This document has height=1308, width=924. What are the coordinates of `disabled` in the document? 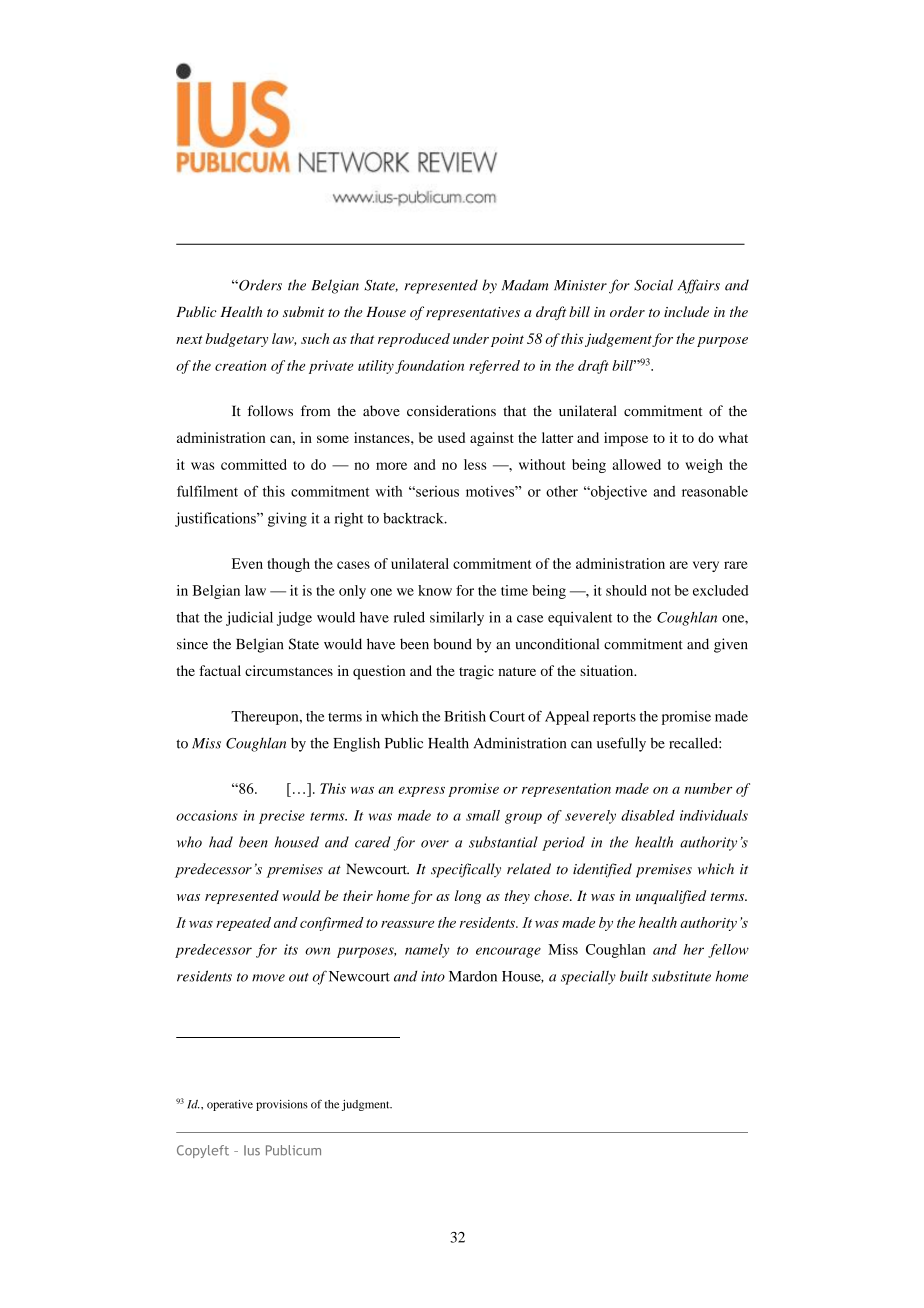 It's located at (648, 815).
